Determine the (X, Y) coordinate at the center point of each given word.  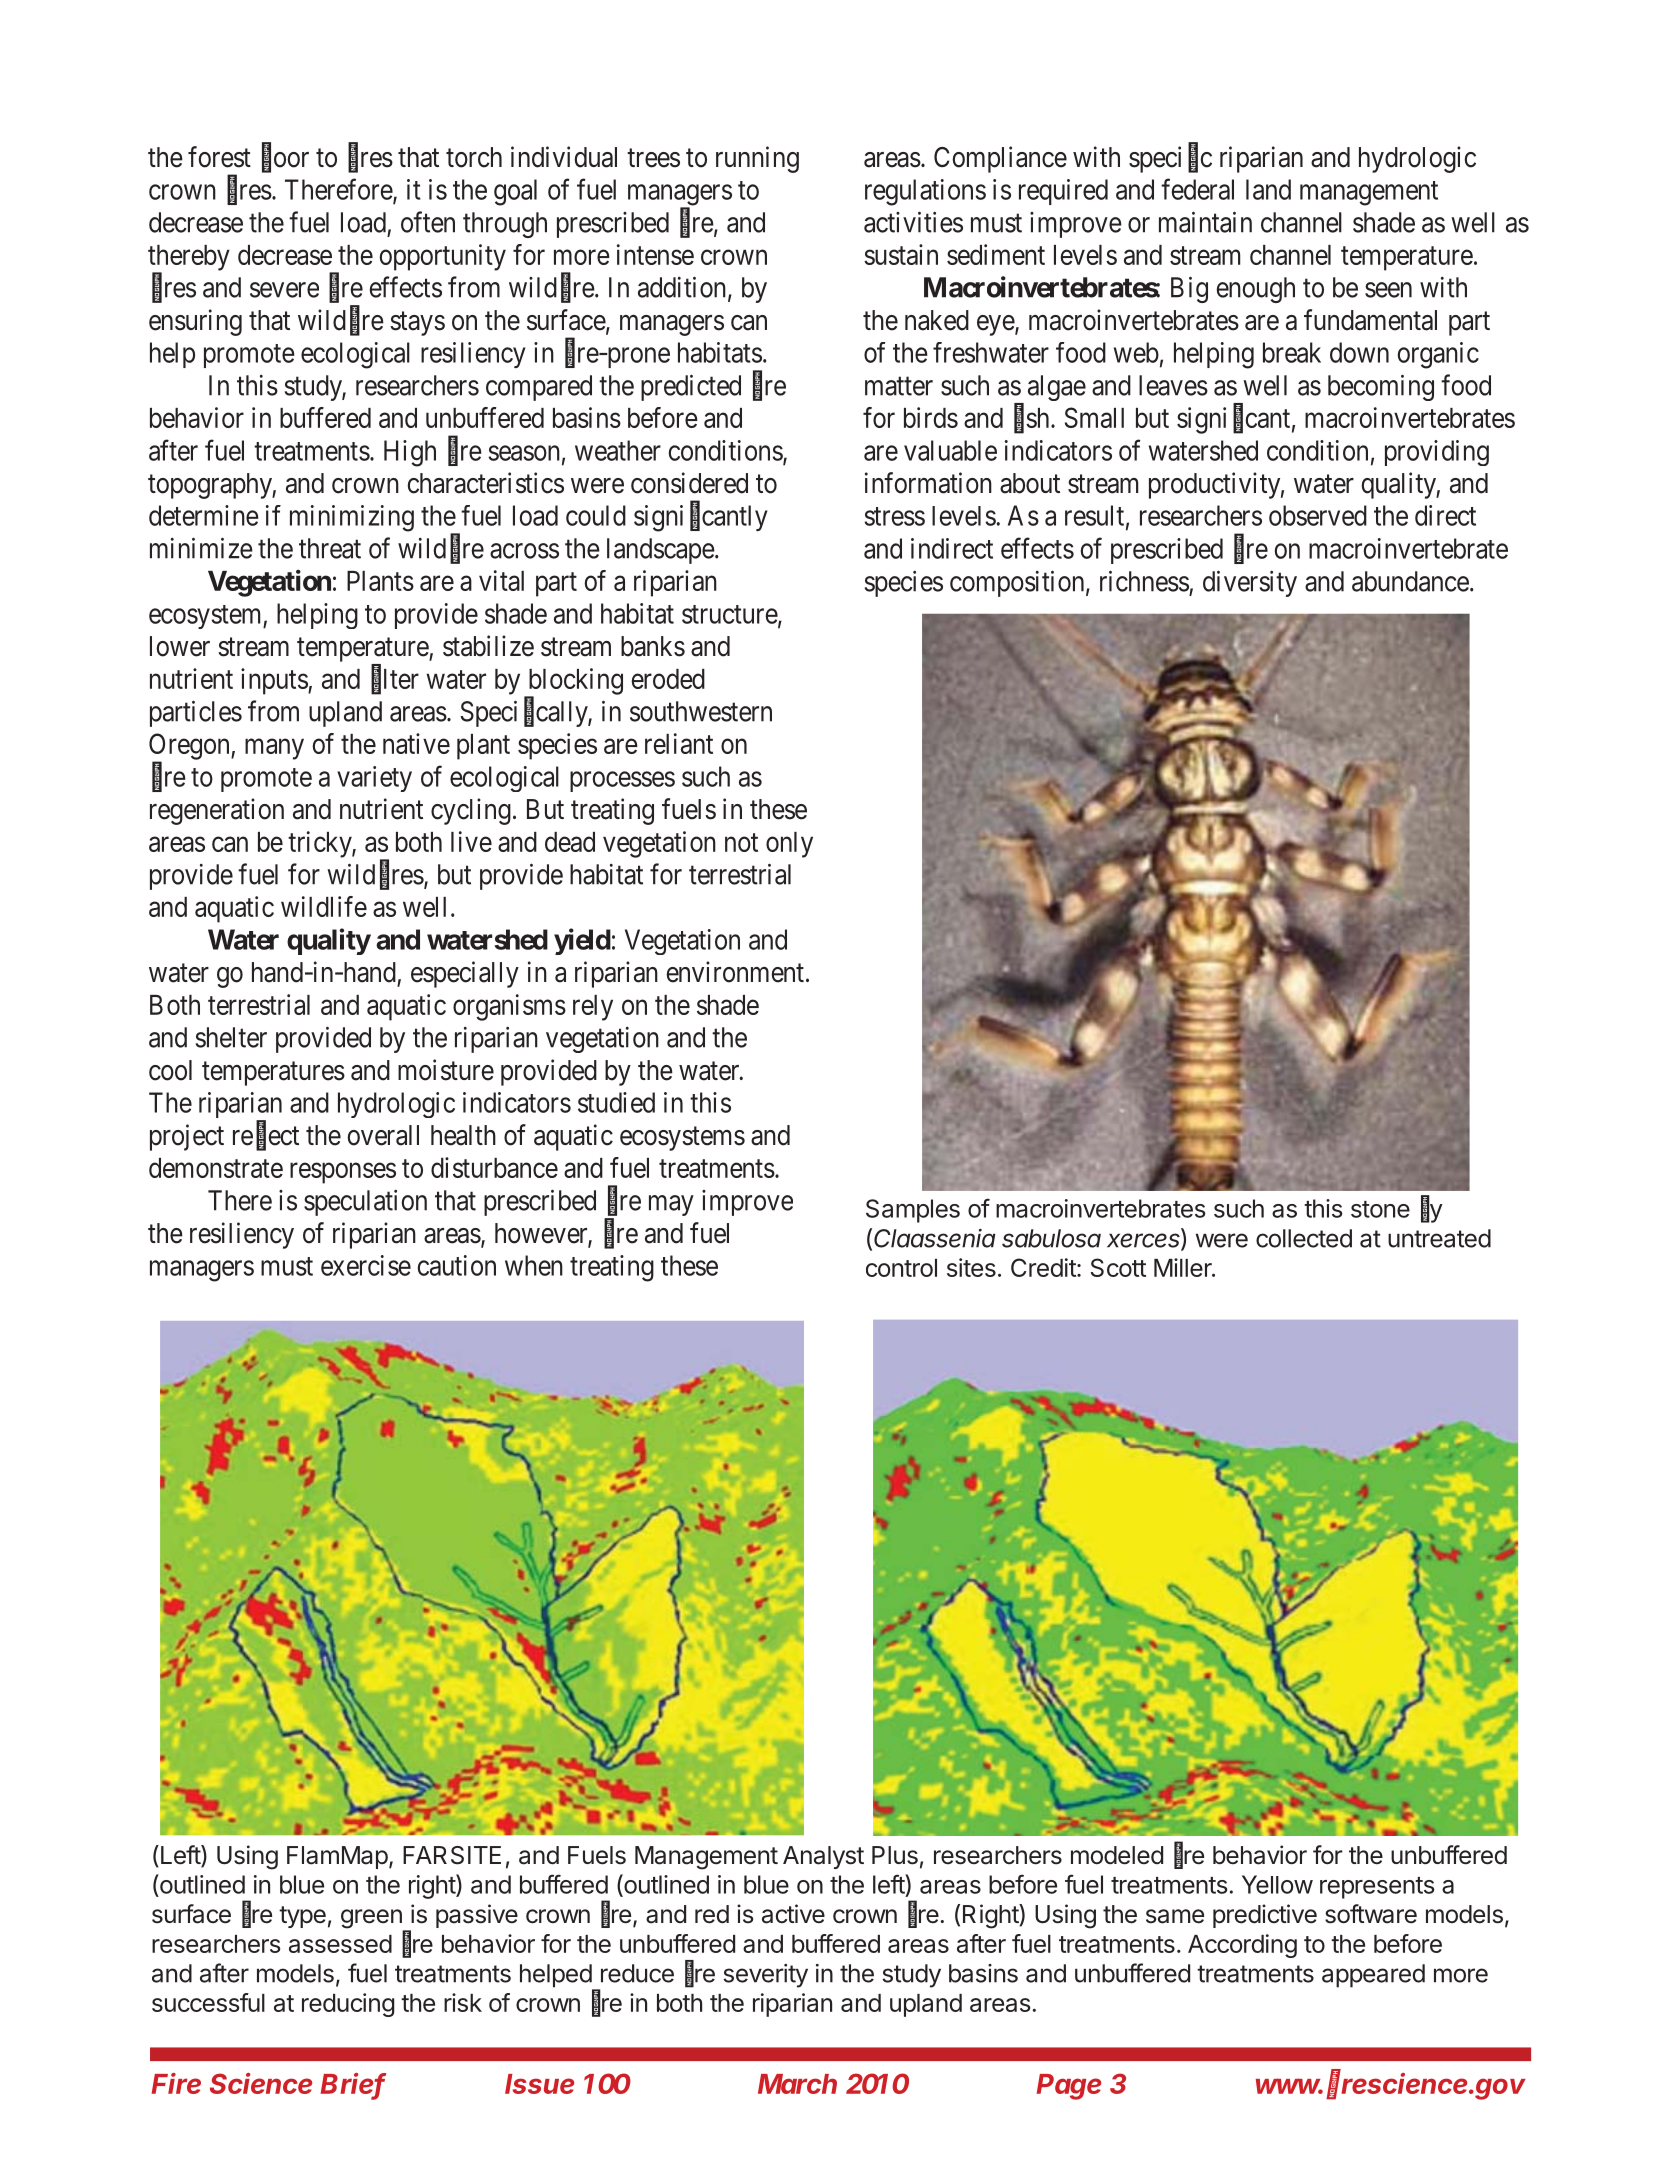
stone (1380, 1209)
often (428, 222)
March (797, 2084)
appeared (1373, 1976)
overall (383, 1135)
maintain (1205, 222)
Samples (913, 1211)
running (757, 159)
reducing (348, 2005)
